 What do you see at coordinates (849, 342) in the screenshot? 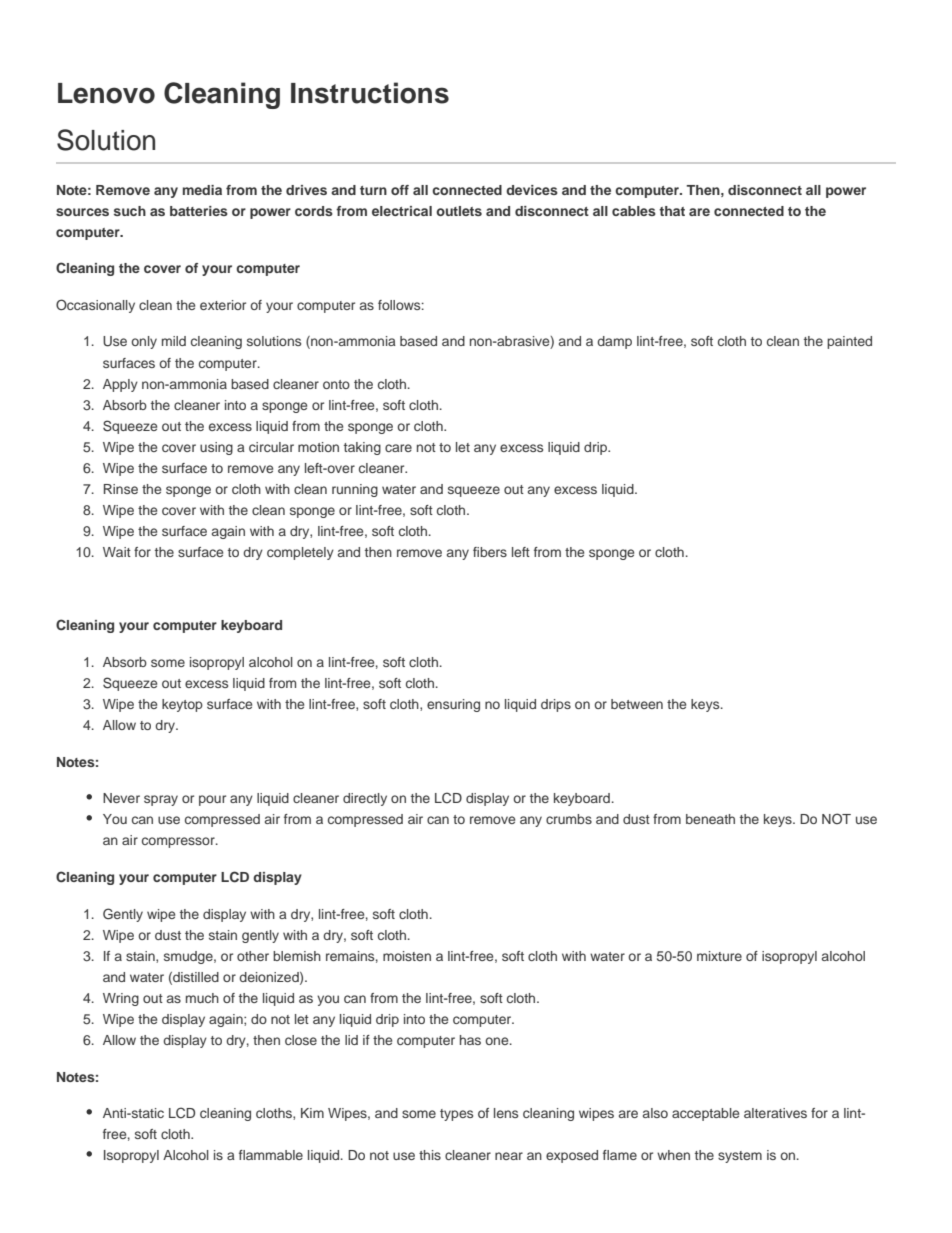
I see `painted` at bounding box center [849, 342].
